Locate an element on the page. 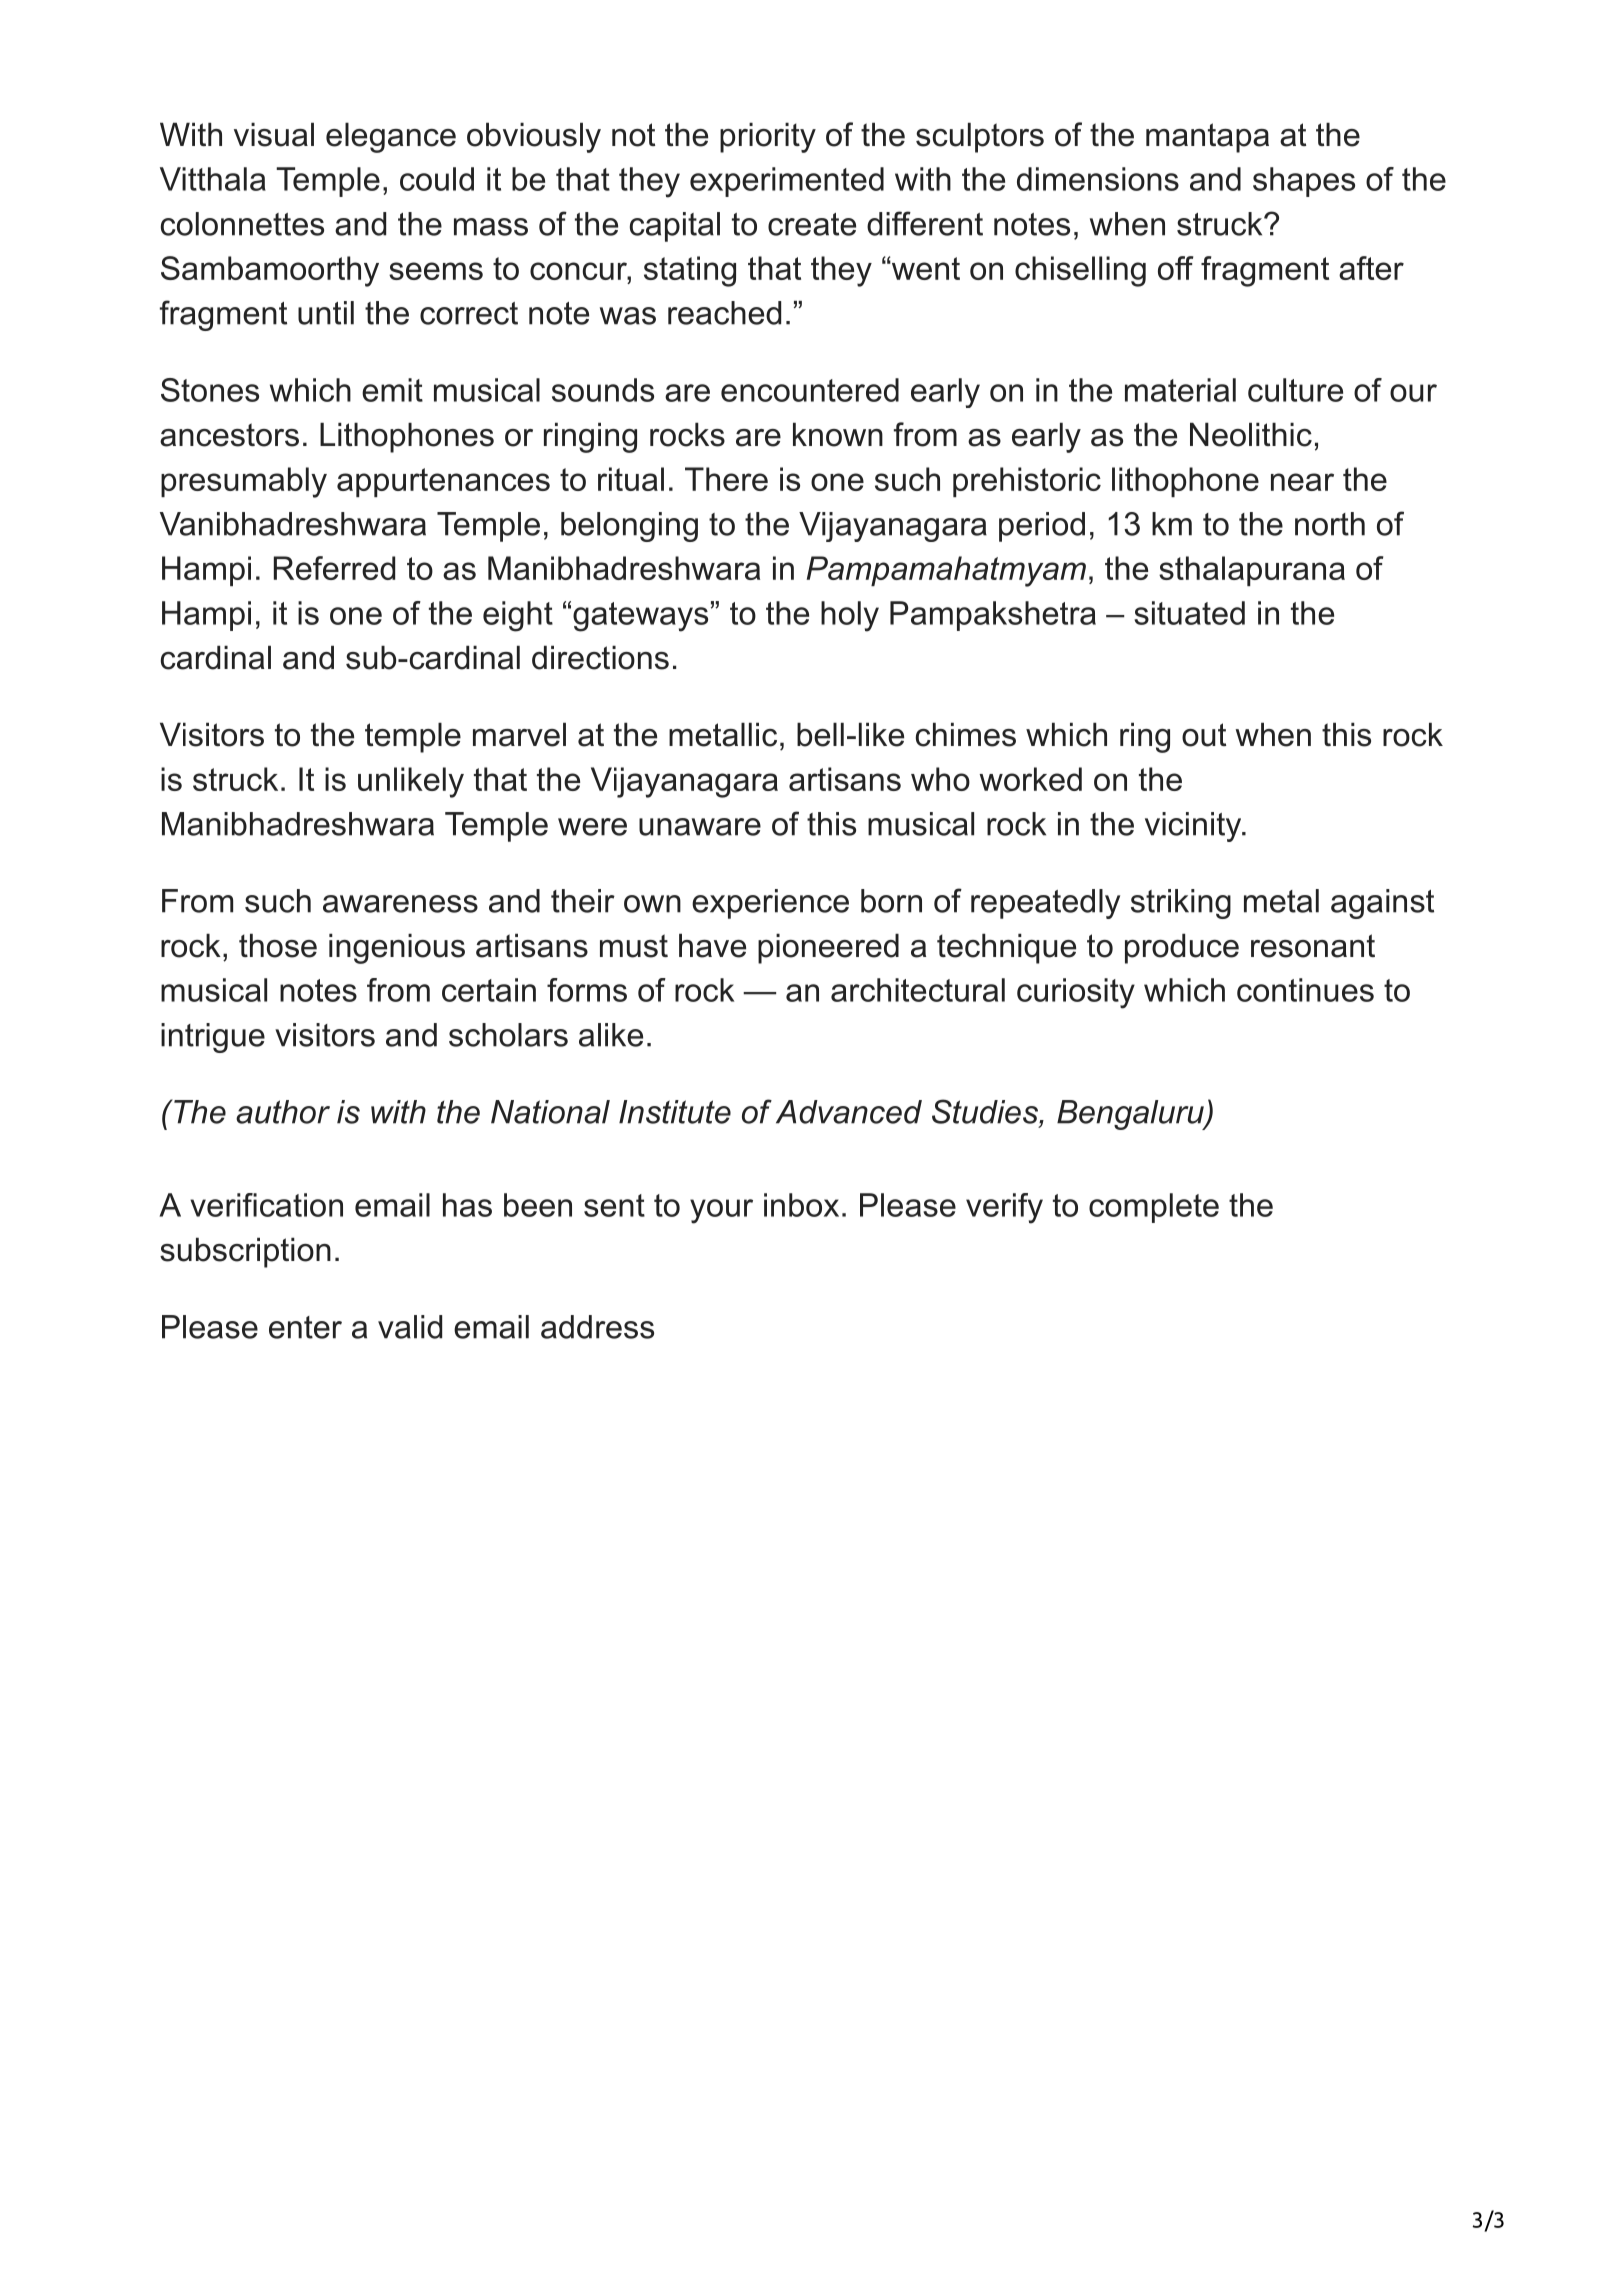  enter is located at coordinates (305, 1327).
